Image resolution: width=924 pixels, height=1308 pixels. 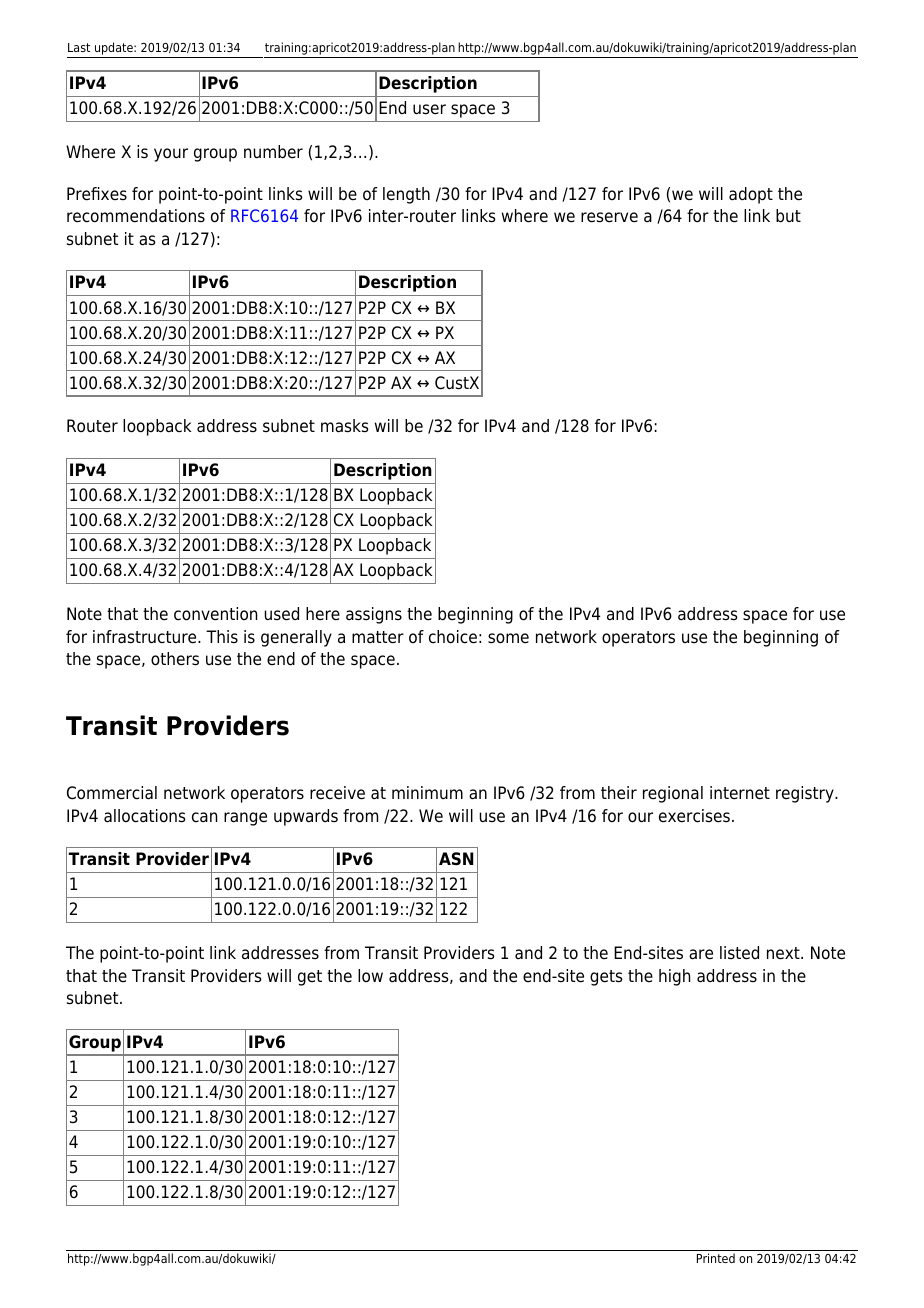 What do you see at coordinates (145, 816) in the image?
I see `allocations` at bounding box center [145, 816].
